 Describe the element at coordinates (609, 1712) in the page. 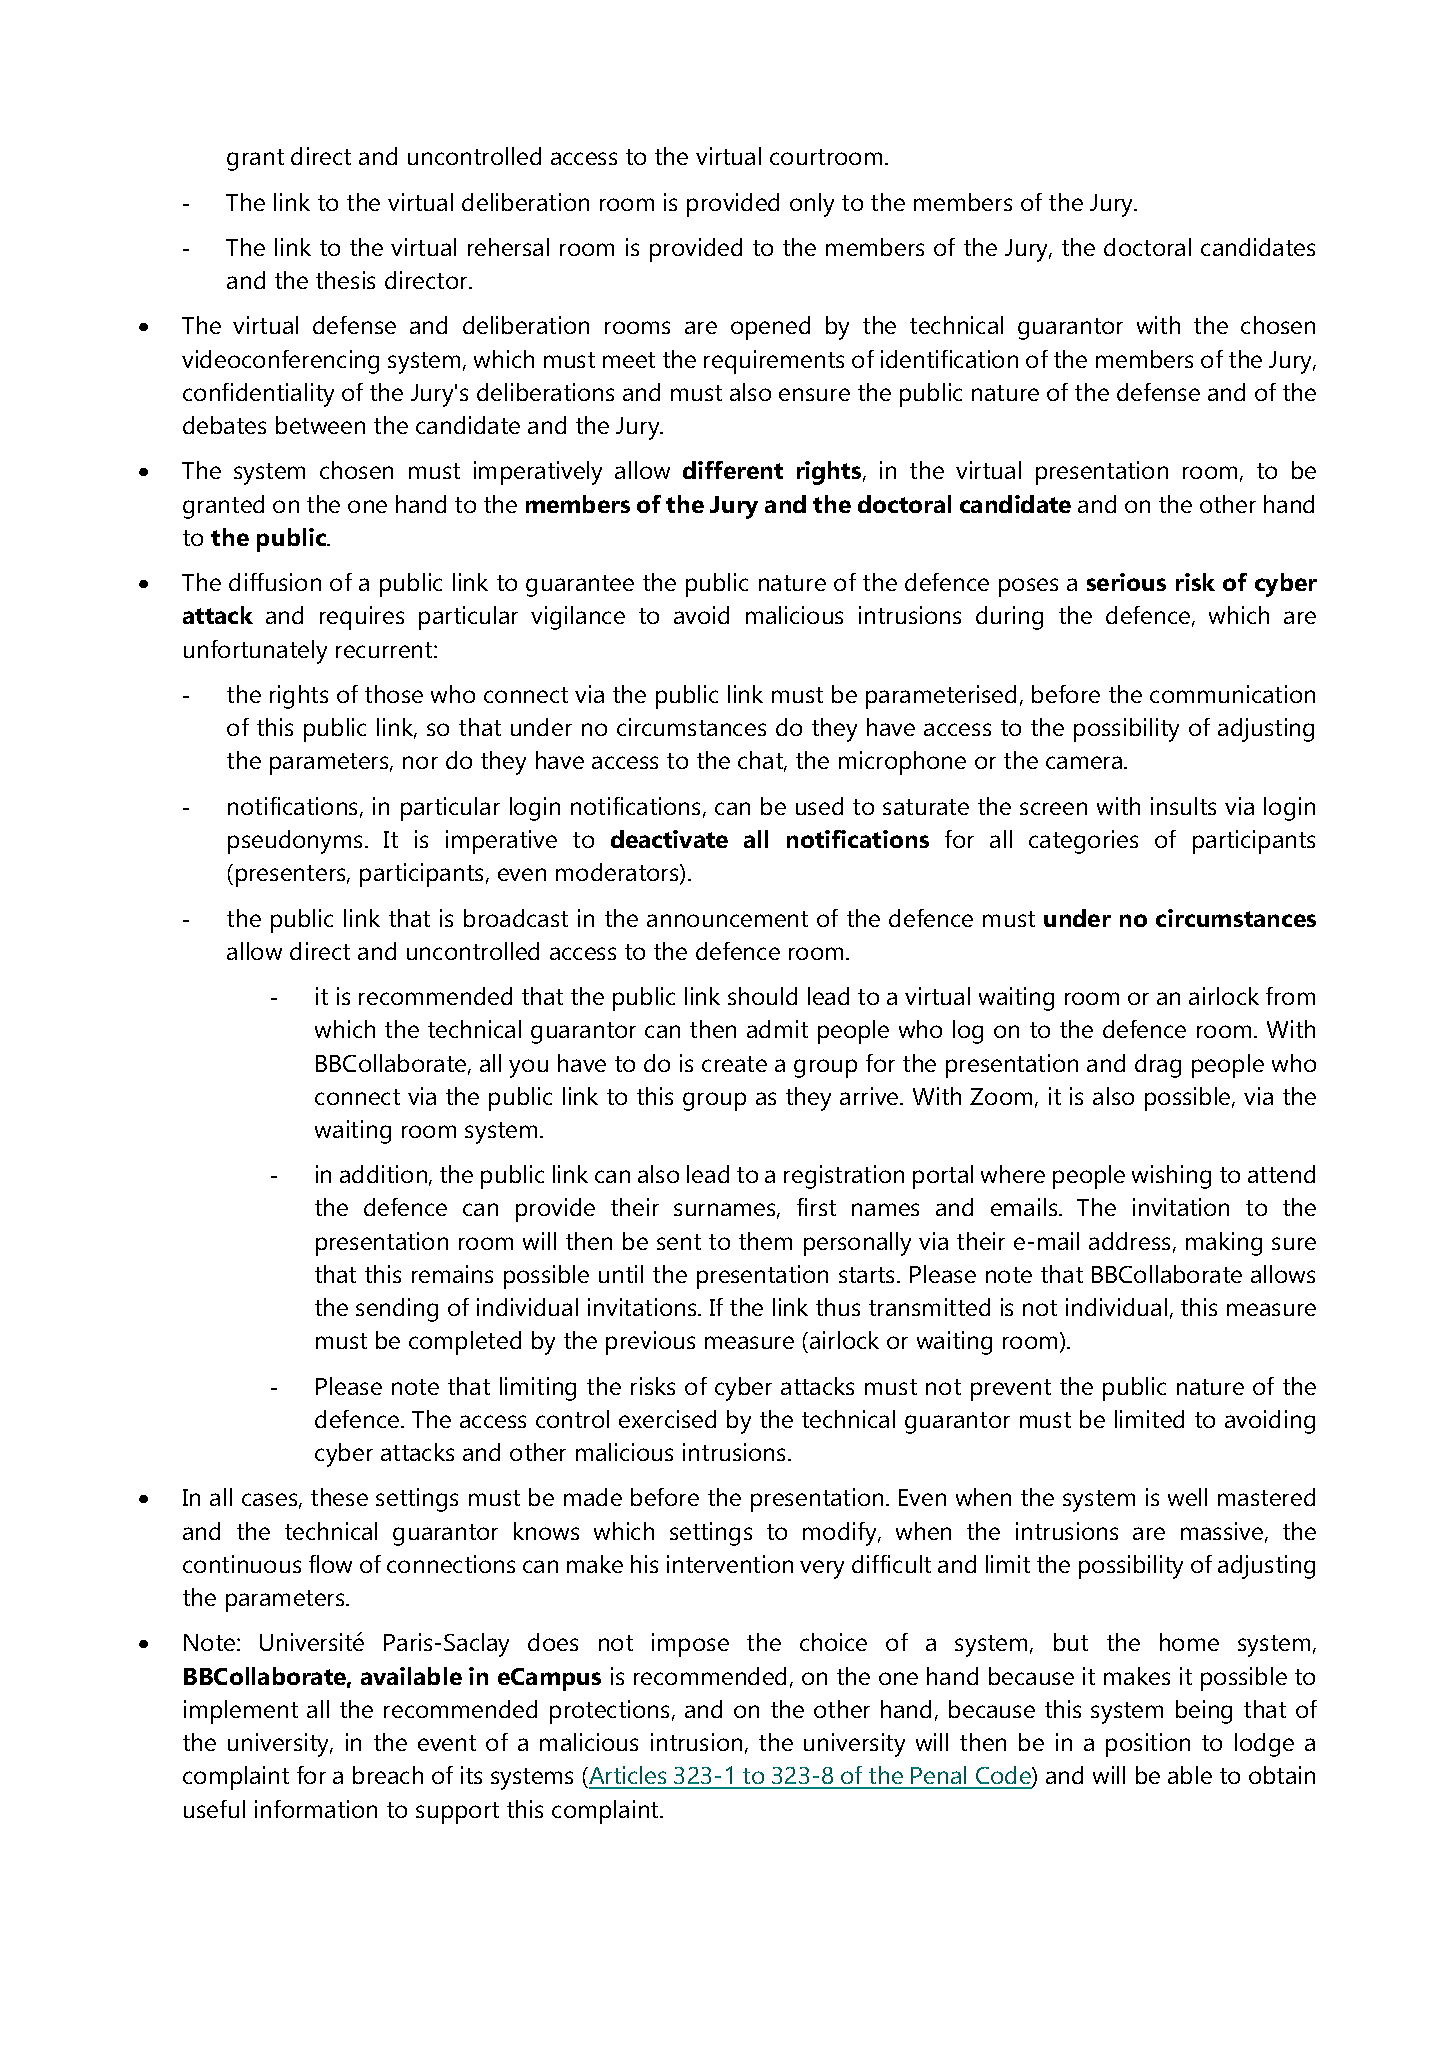

I see `protections` at that location.
